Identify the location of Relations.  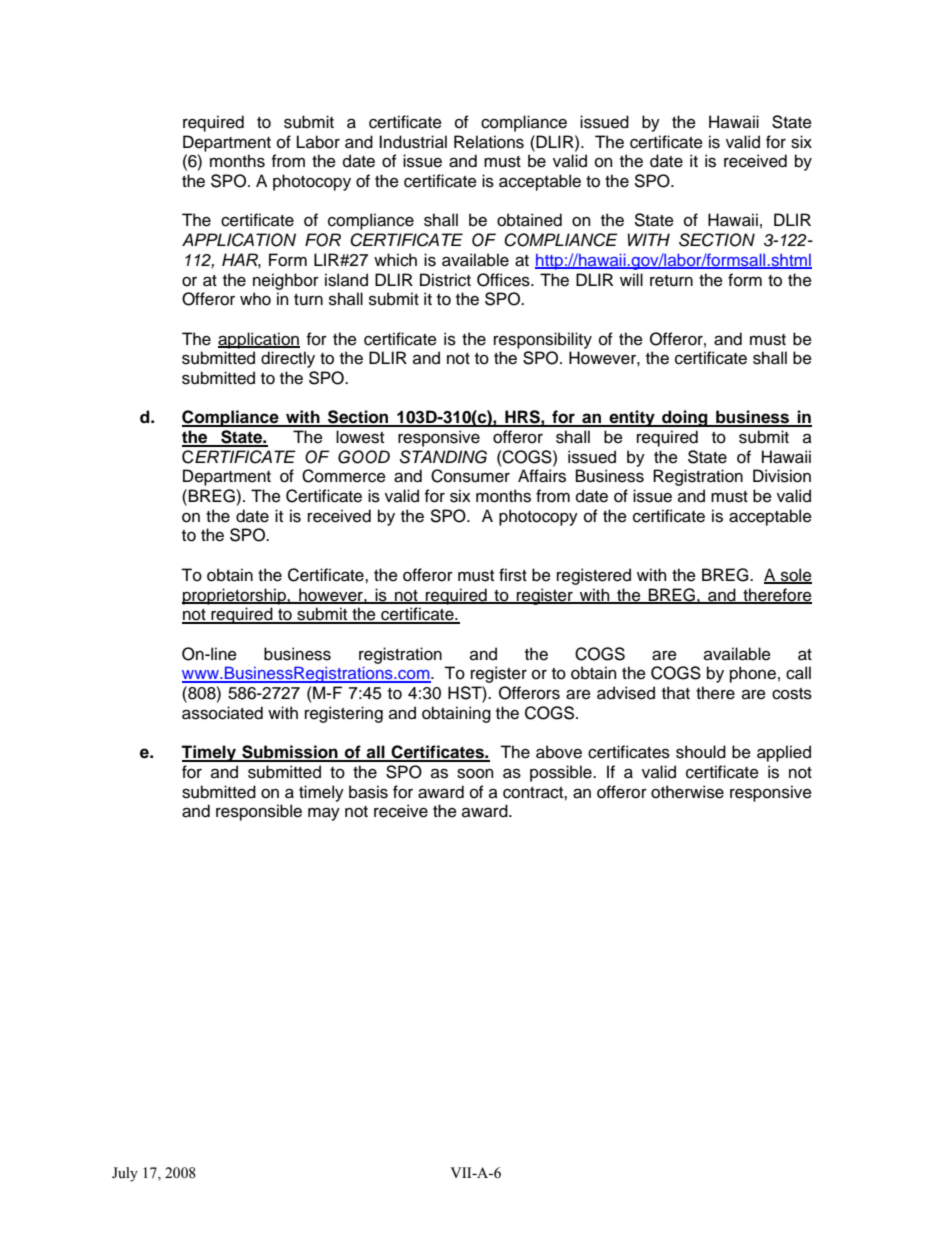
(489, 142).
